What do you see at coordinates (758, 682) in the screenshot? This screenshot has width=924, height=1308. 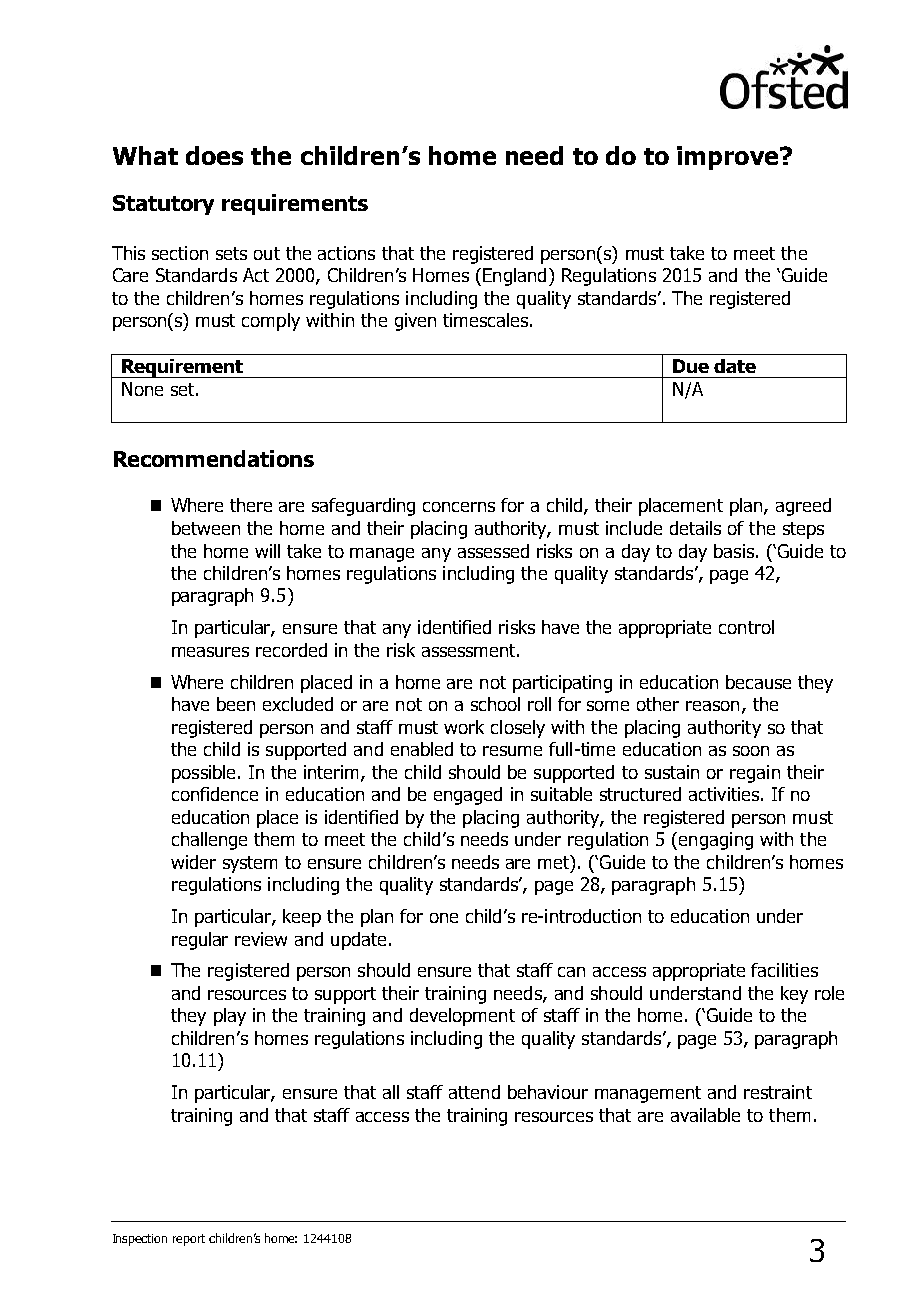 I see `because` at bounding box center [758, 682].
